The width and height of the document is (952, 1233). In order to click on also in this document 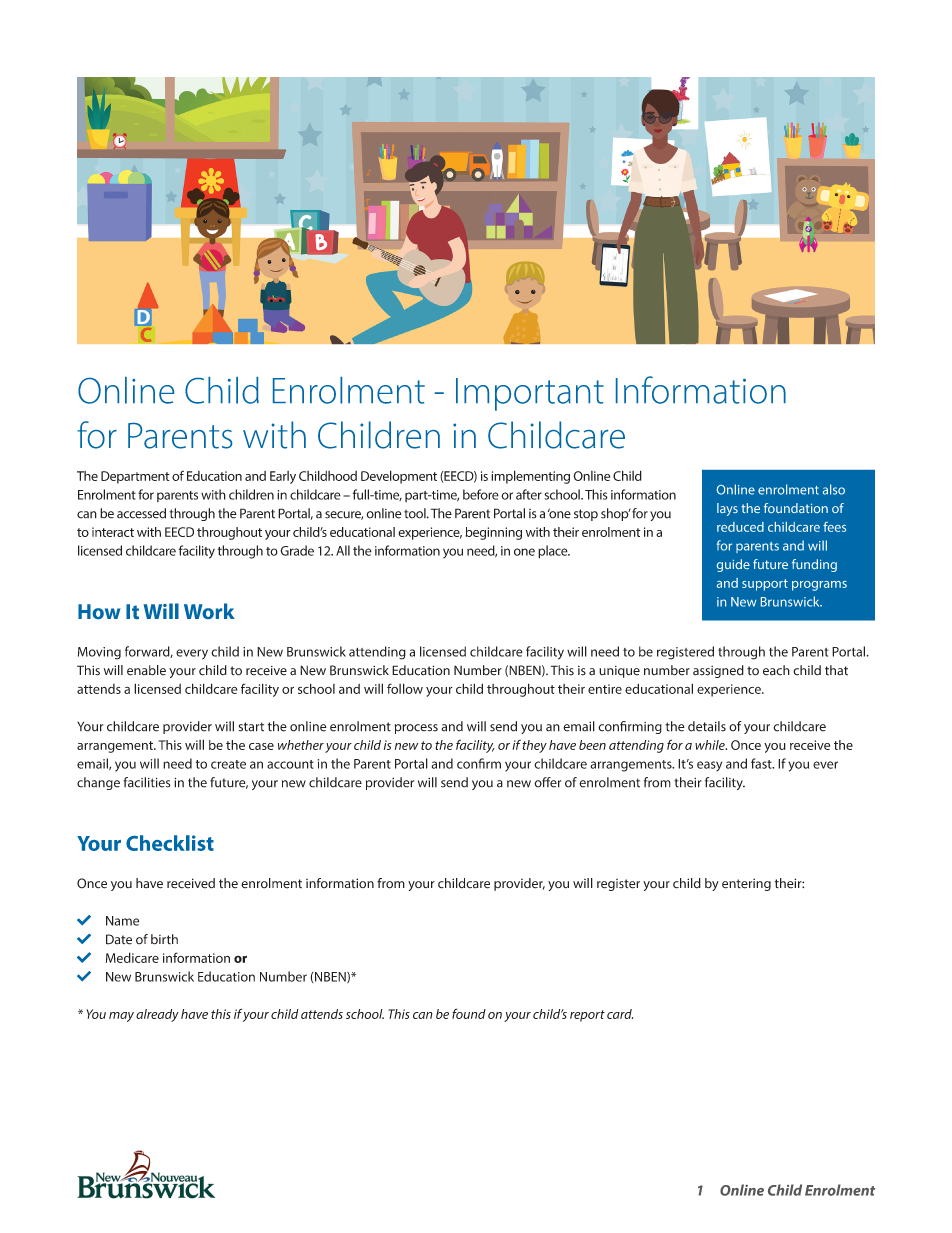, I will do `click(834, 489)`.
